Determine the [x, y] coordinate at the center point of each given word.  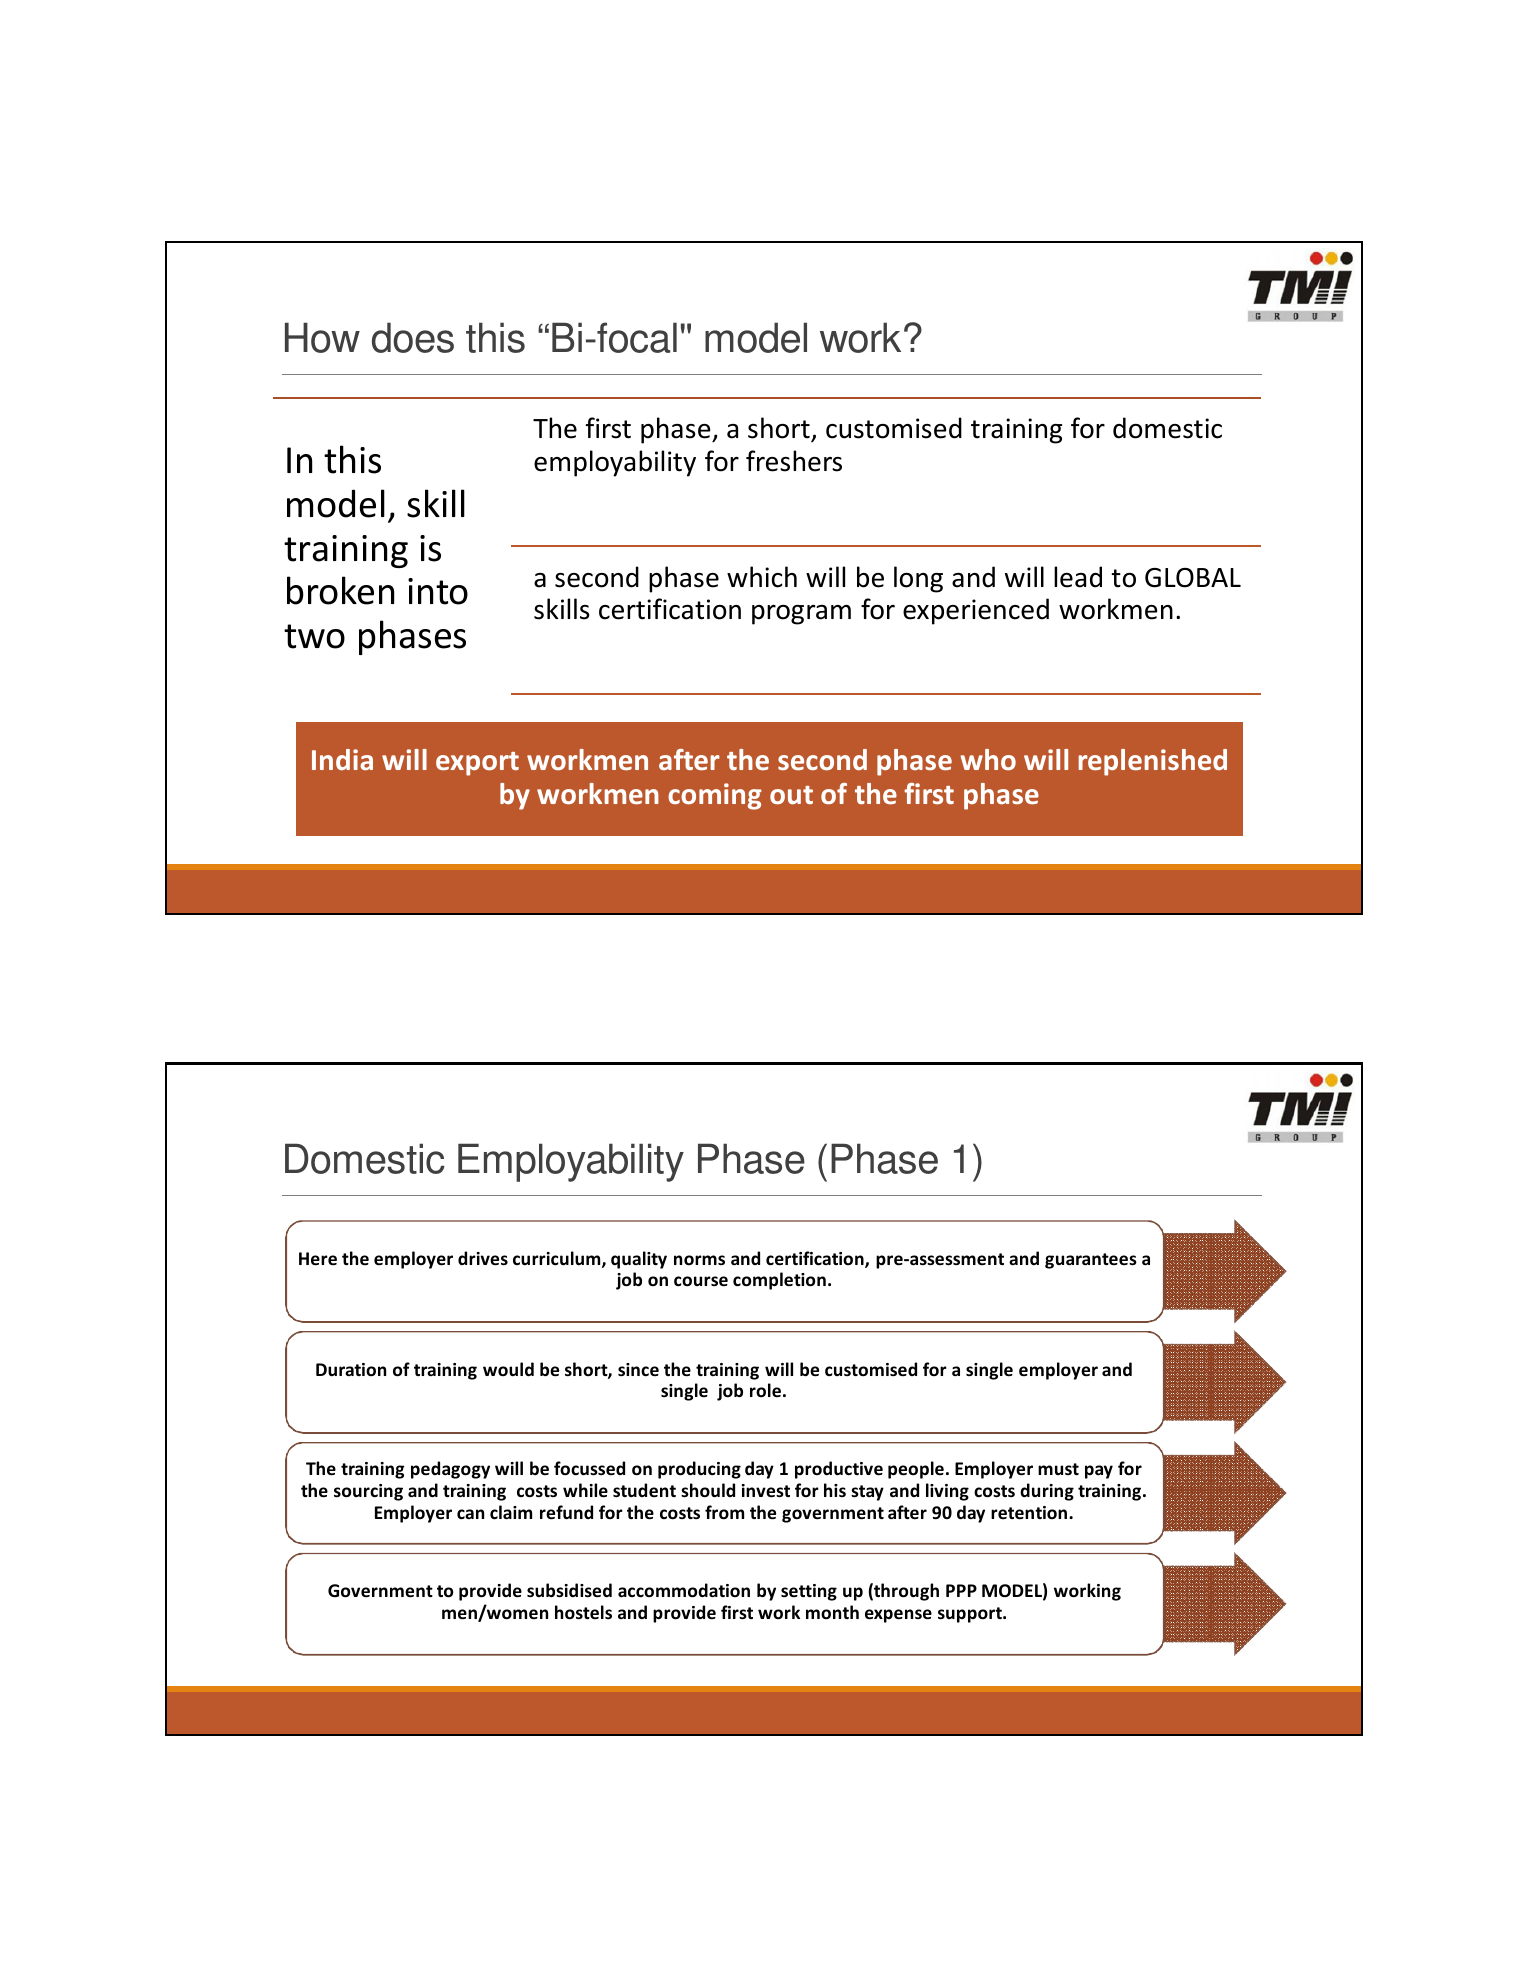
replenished [1153, 762]
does [413, 337]
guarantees [1091, 1261]
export [477, 764]
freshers [794, 461]
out [791, 795]
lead [1078, 577]
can [470, 1514]
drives [483, 1258]
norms [699, 1260]
